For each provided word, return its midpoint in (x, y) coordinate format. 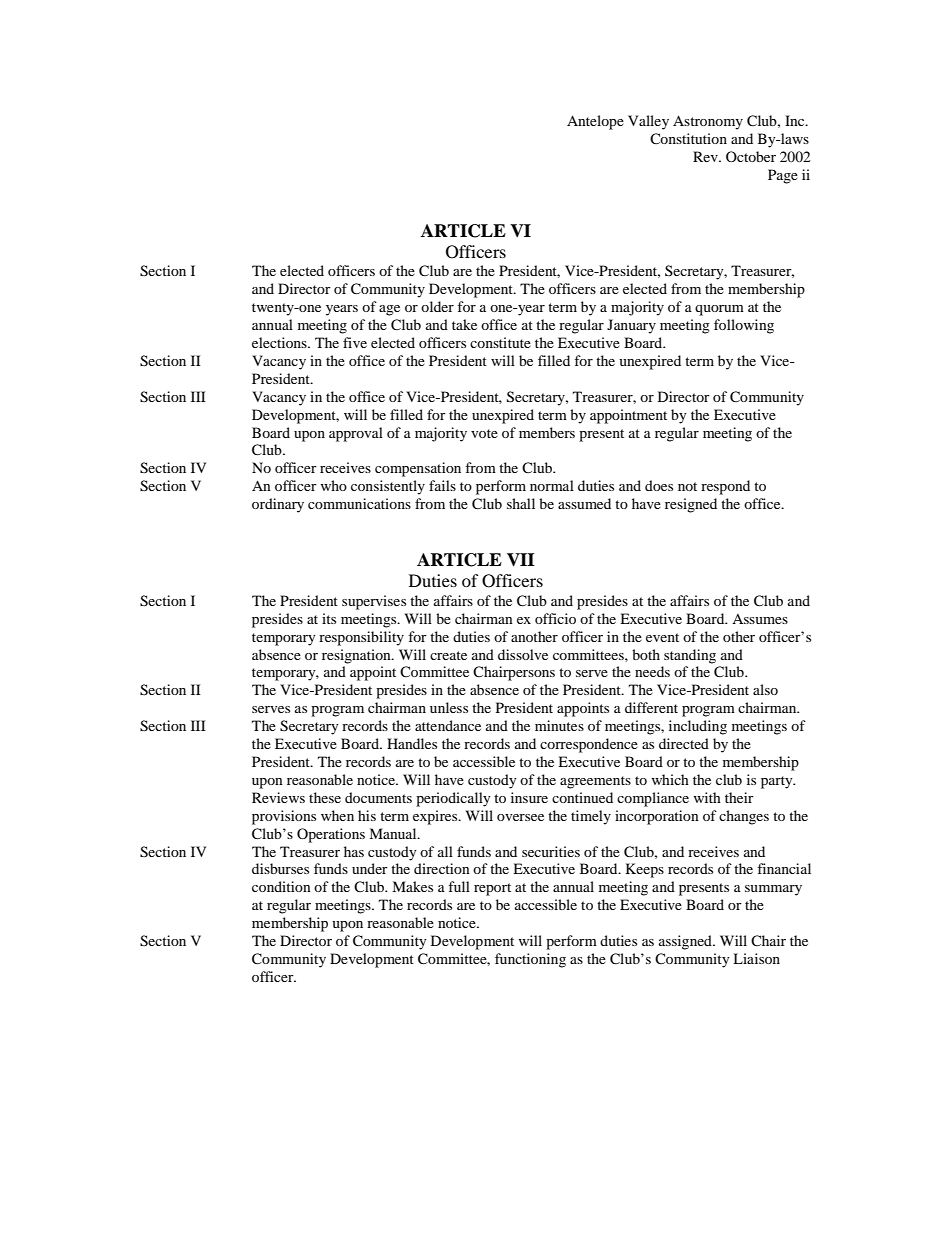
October (751, 156)
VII (521, 560)
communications (359, 503)
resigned (691, 505)
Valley (648, 122)
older (437, 306)
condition (281, 886)
